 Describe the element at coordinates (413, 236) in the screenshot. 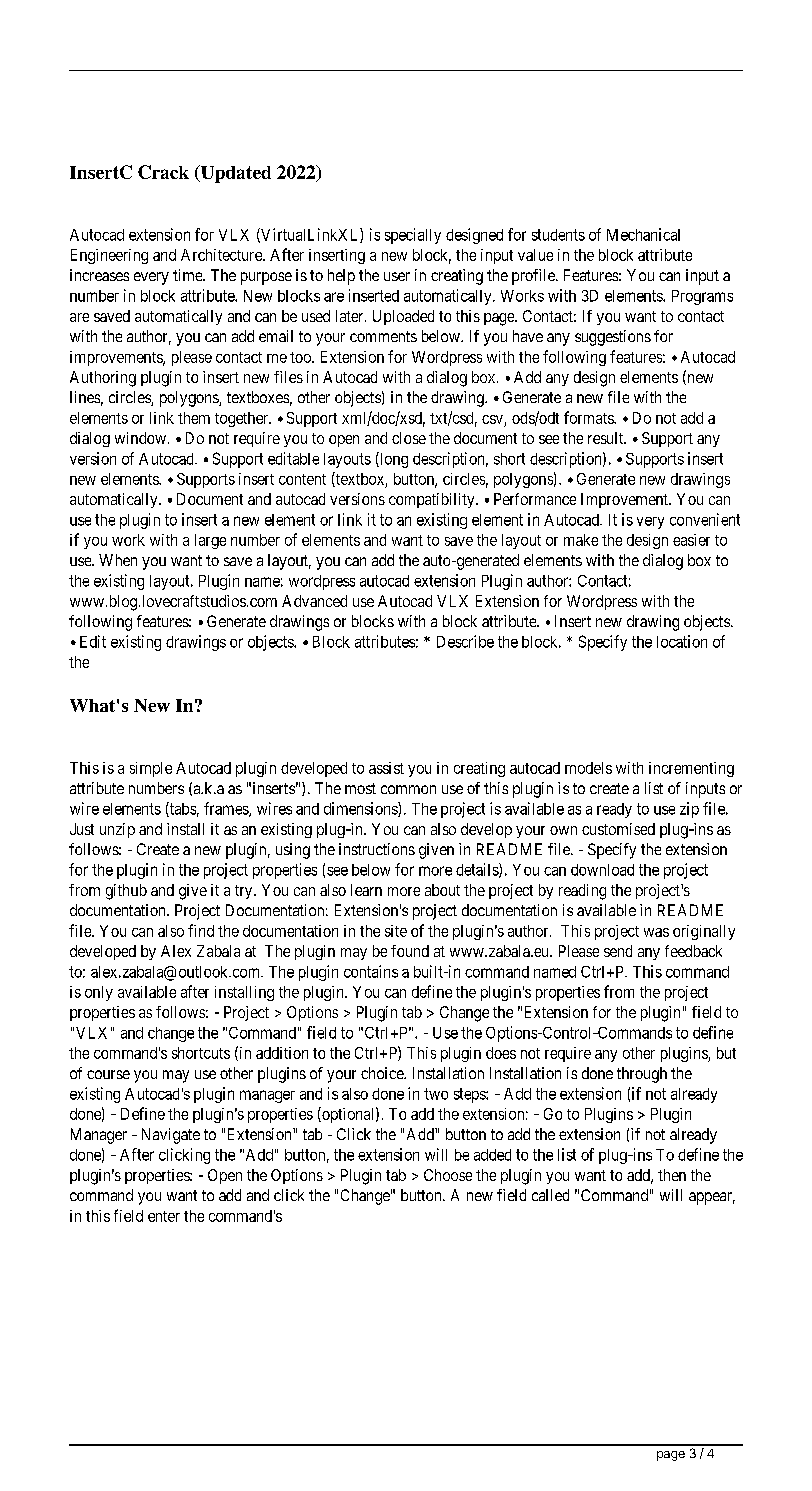

I see `specially` at that location.
